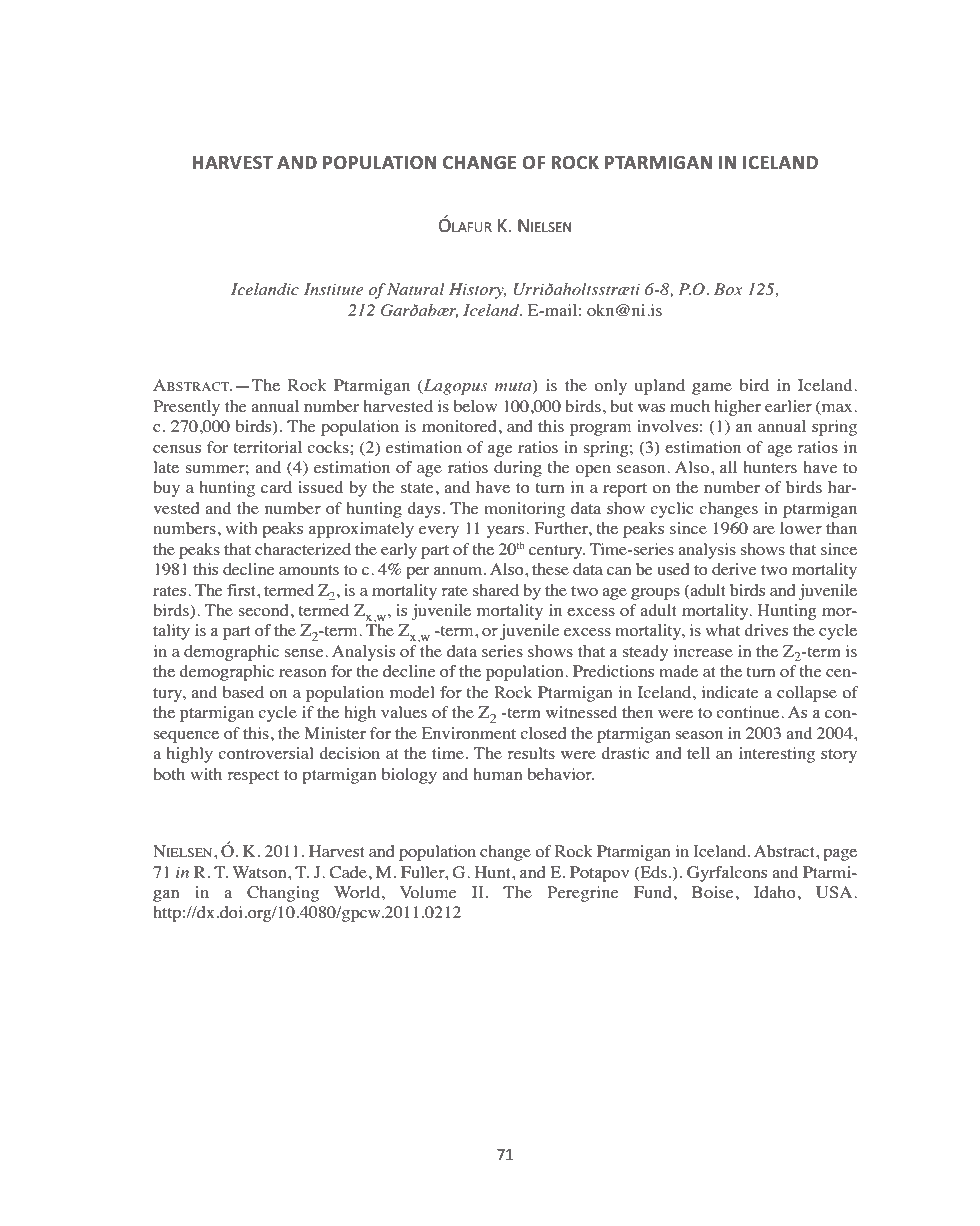 The image size is (980, 1226). Describe the element at coordinates (260, 872) in the page. I see `Watson` at that location.
